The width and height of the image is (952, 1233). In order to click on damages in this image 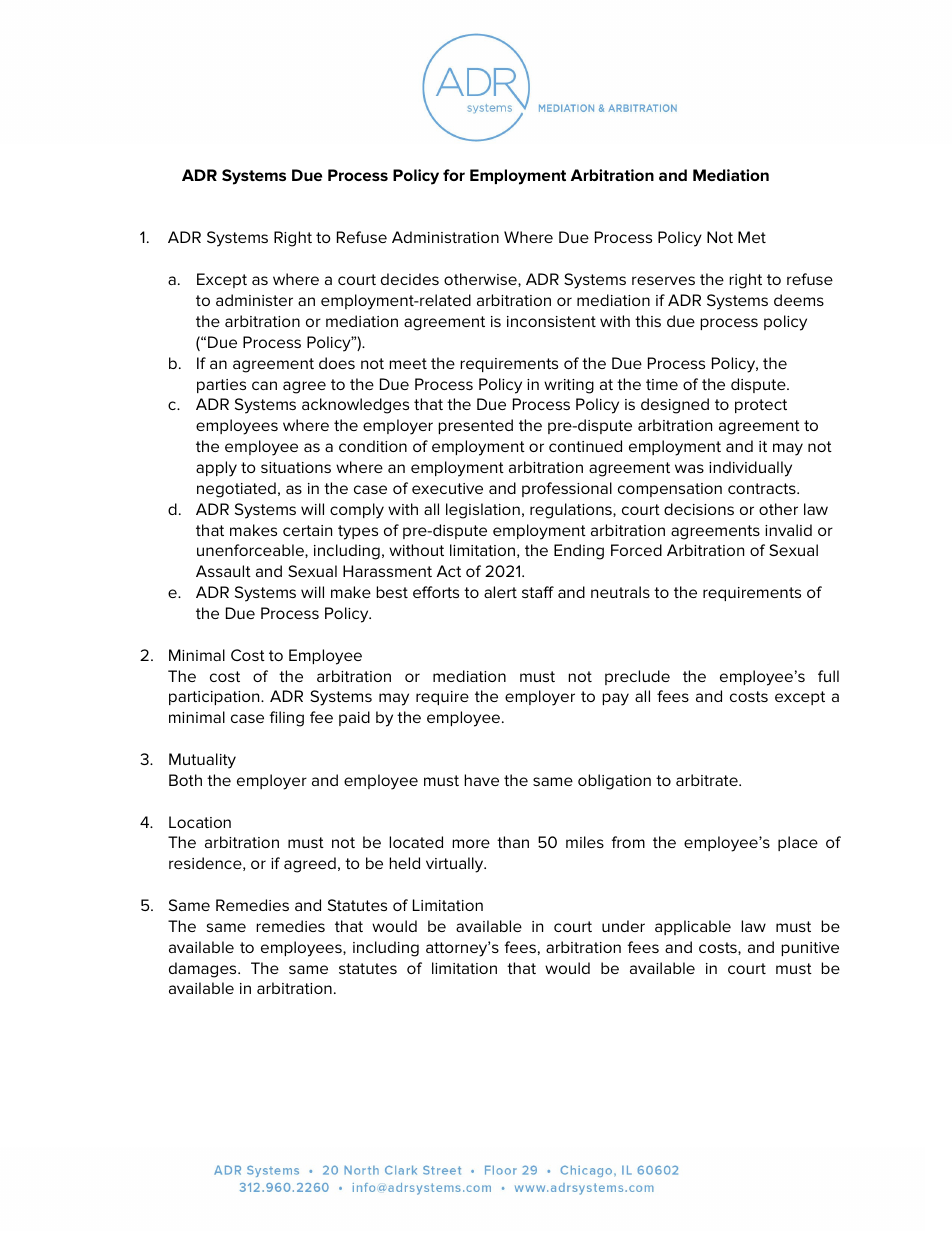, I will do `click(204, 970)`.
